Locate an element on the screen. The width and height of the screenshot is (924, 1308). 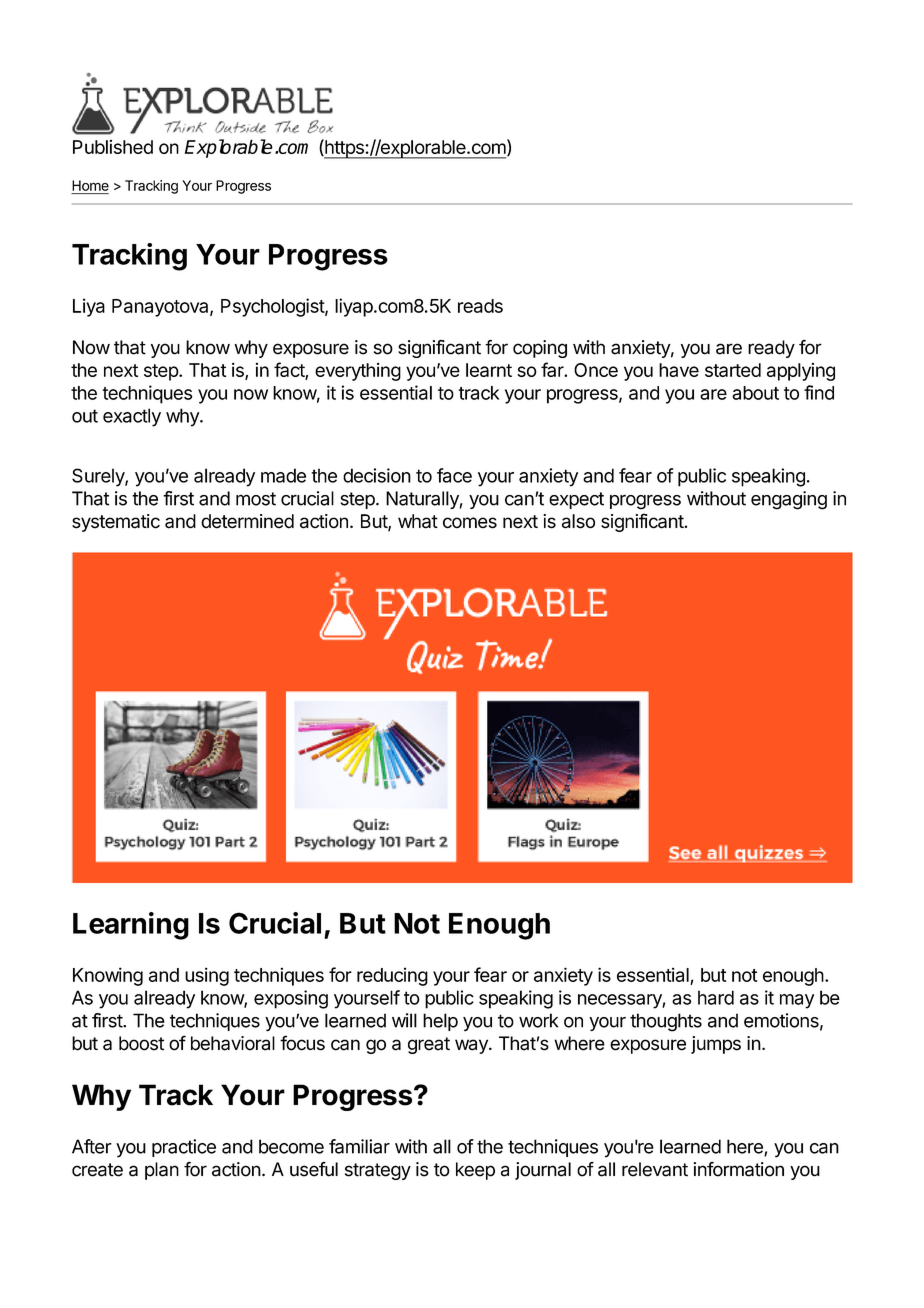
Published is located at coordinates (113, 147).
